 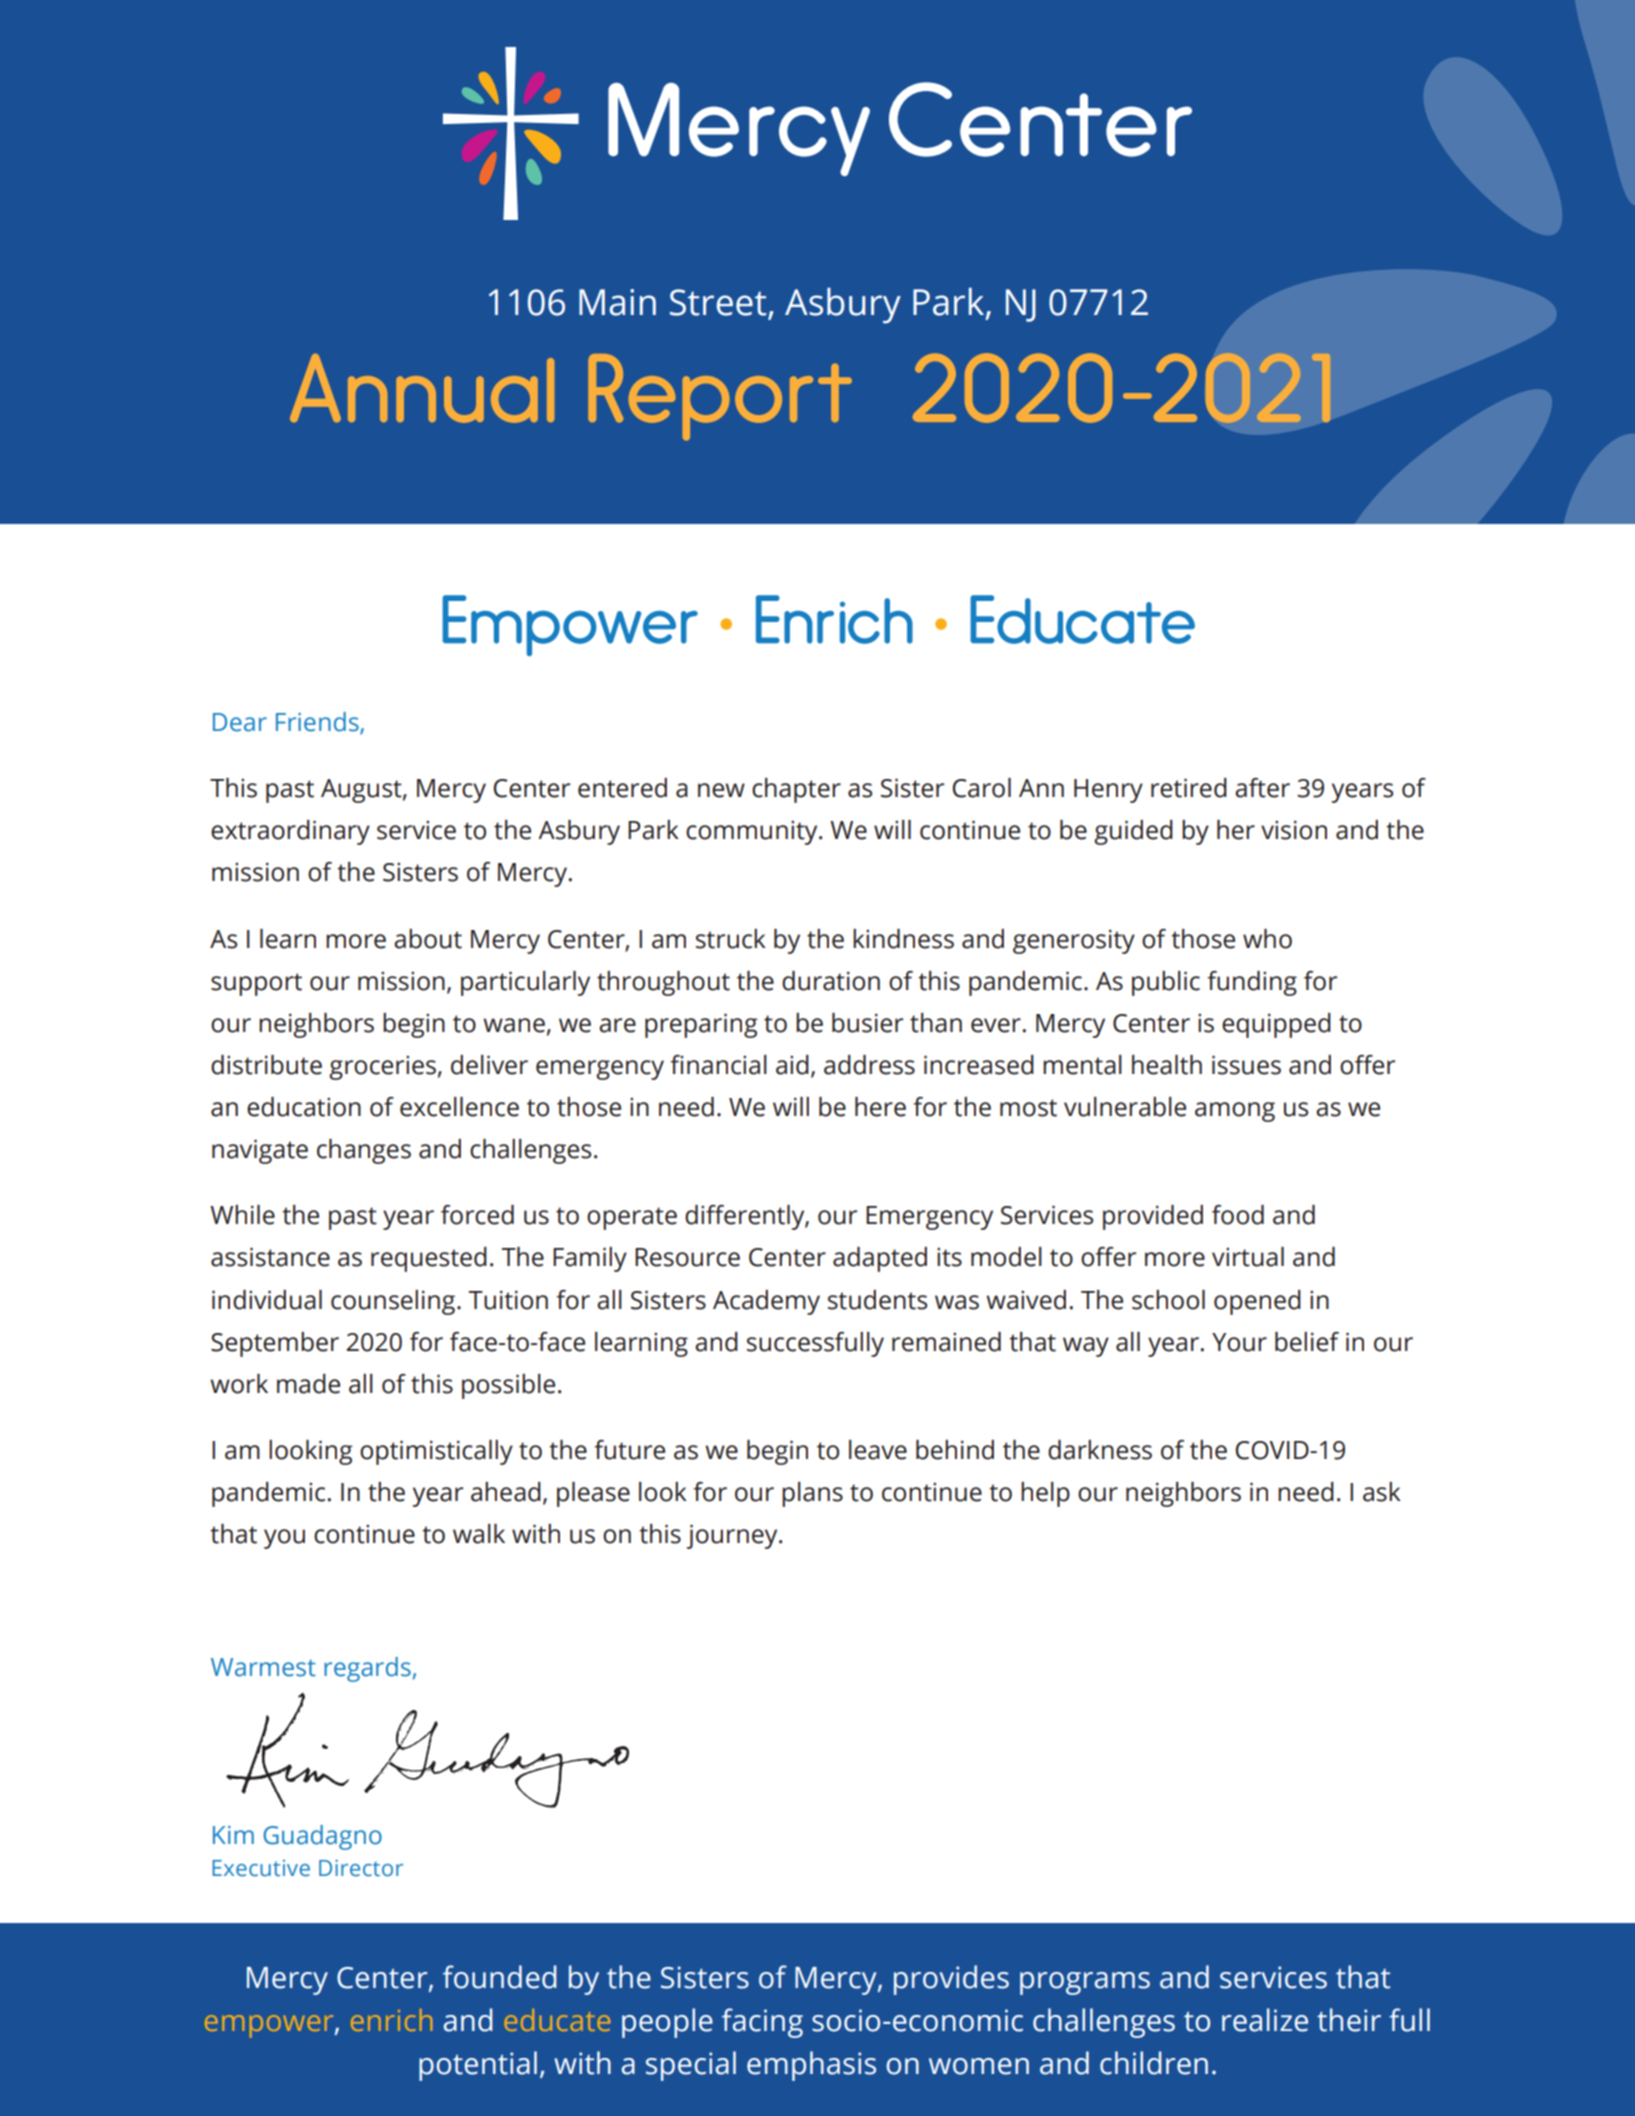 I want to click on changes, so click(x=364, y=1151).
